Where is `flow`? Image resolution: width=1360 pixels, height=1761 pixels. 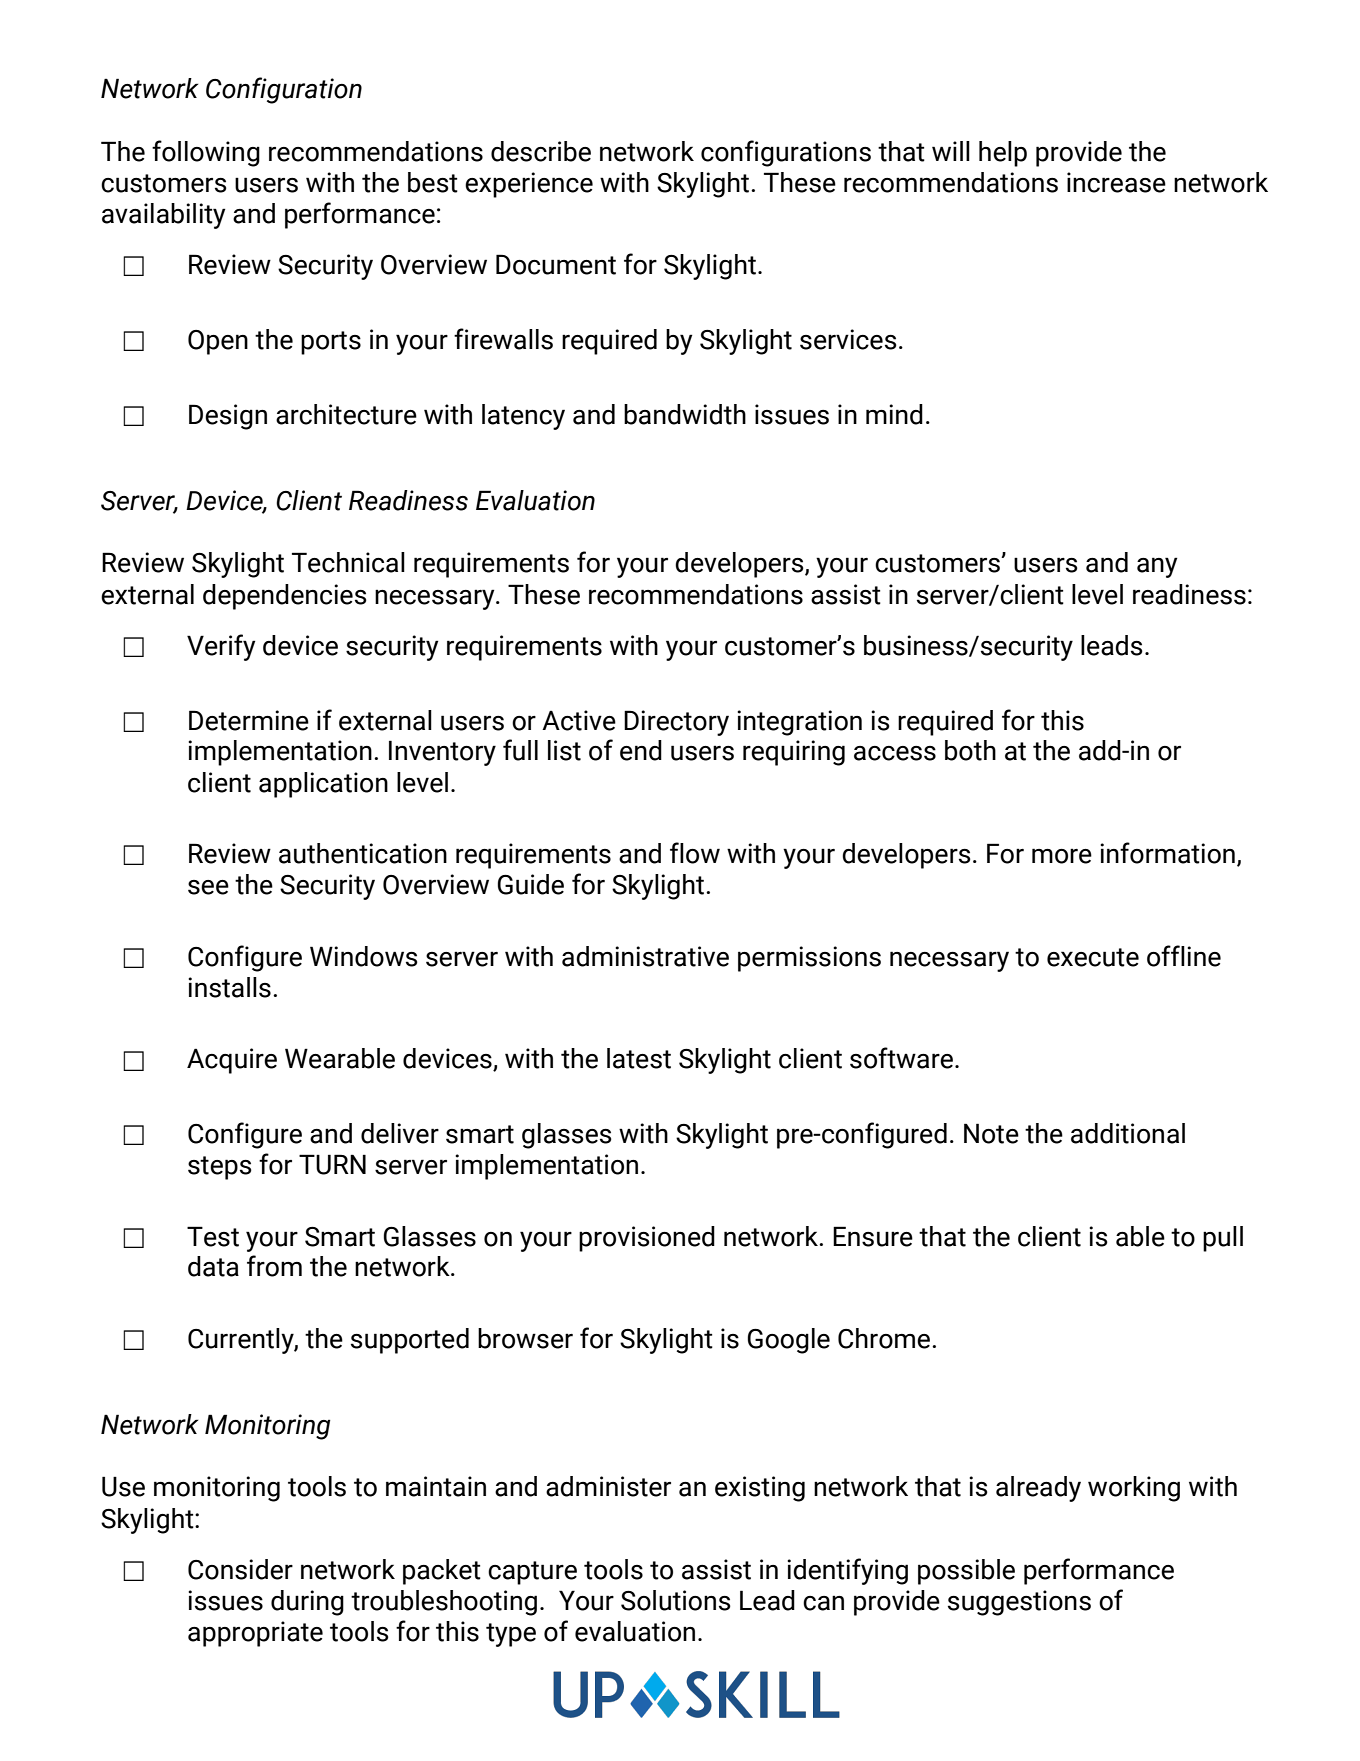
flow is located at coordinates (695, 853).
